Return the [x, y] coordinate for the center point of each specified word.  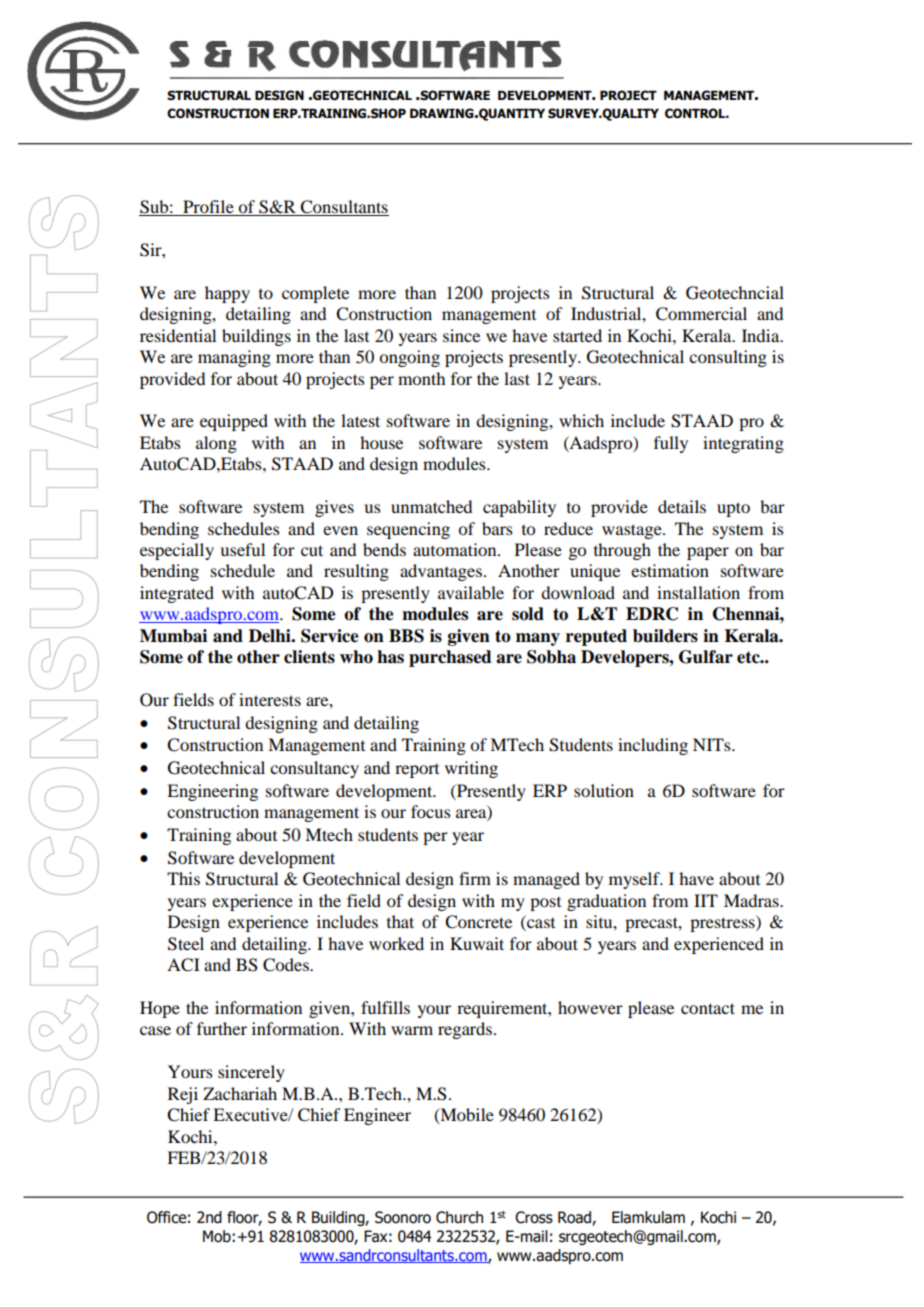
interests [270, 699]
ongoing [409, 358]
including [653, 746]
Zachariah [240, 1093]
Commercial [701, 314]
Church [459, 1217]
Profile [208, 208]
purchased [450, 658]
